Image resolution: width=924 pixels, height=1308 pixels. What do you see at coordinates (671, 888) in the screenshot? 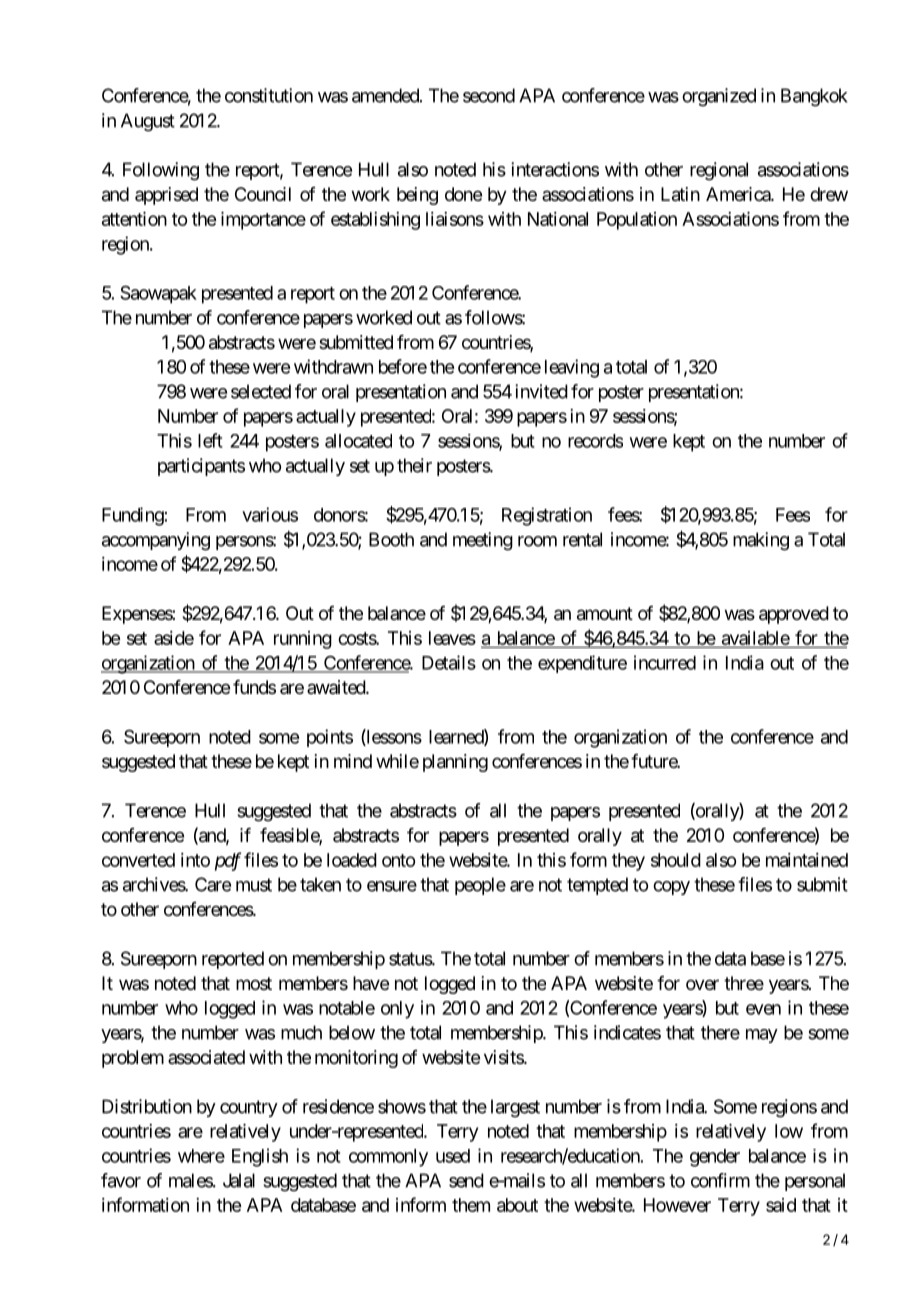
I see `copy` at bounding box center [671, 888].
